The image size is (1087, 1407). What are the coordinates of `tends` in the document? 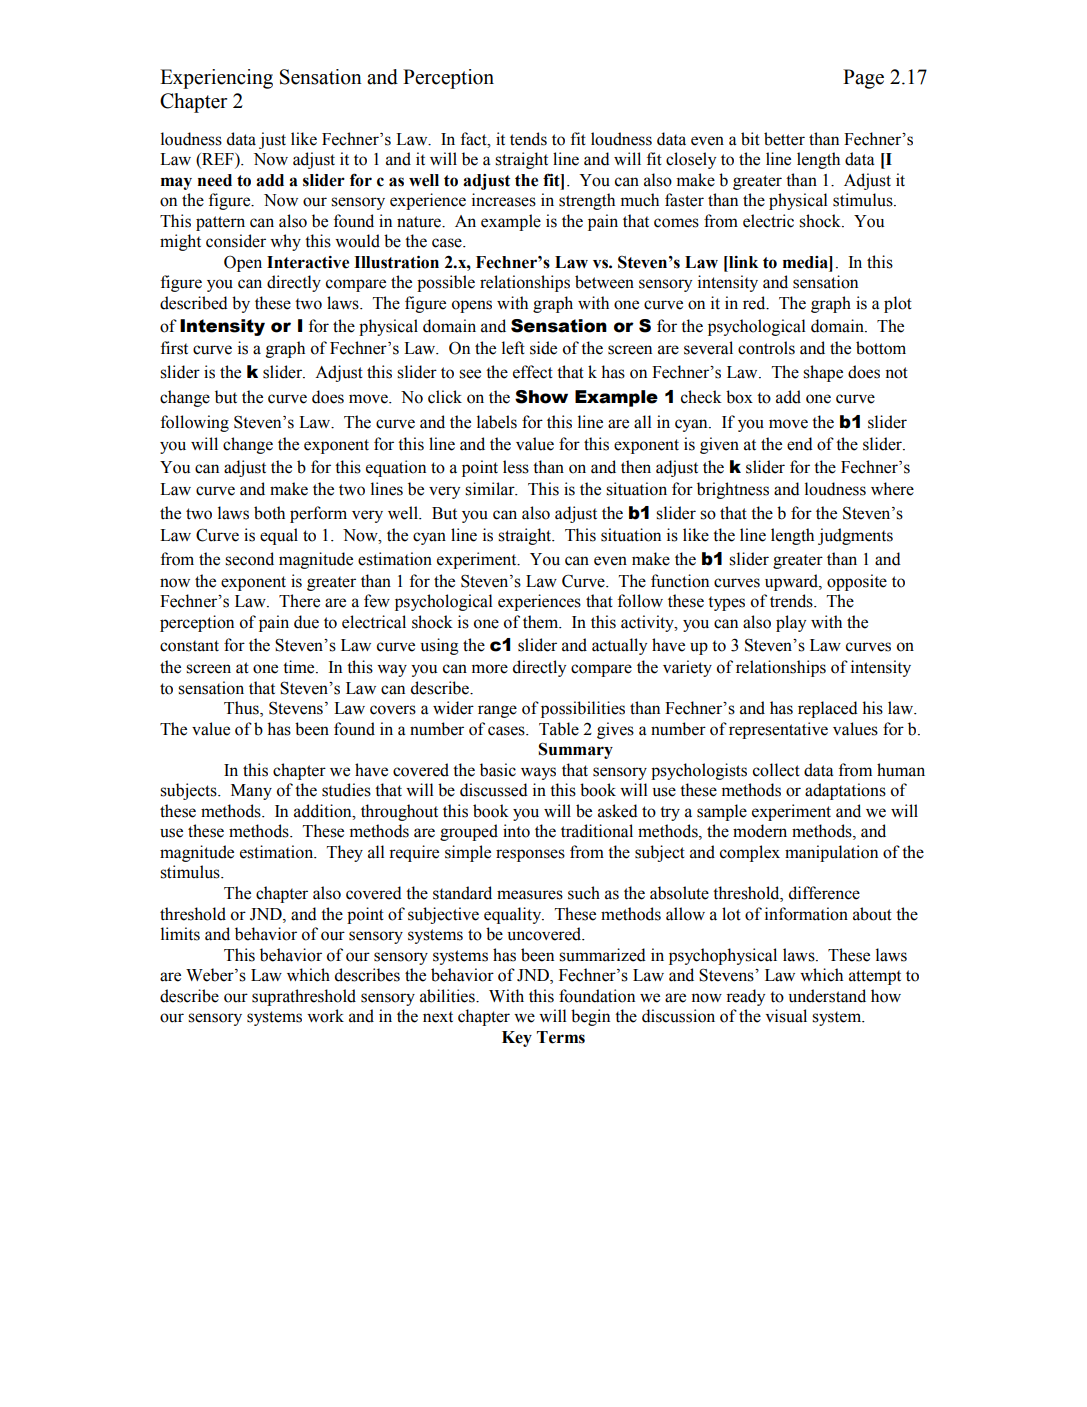 It's located at (528, 139).
